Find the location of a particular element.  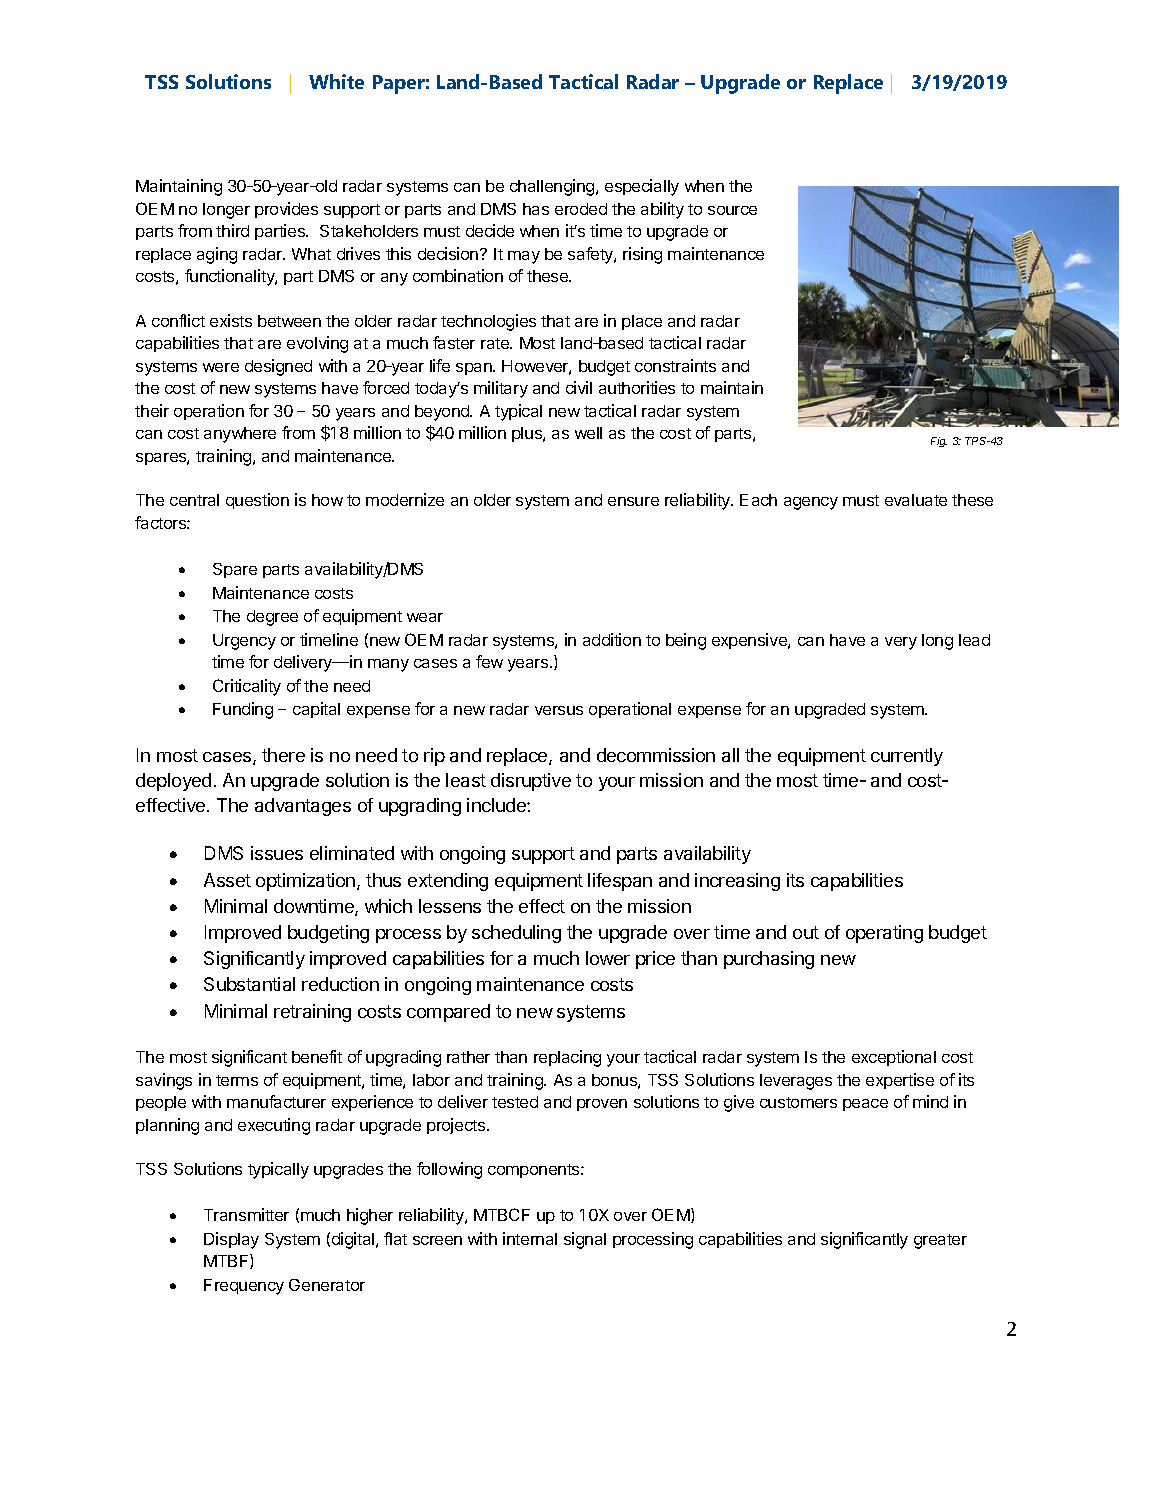

White is located at coordinates (336, 81).
